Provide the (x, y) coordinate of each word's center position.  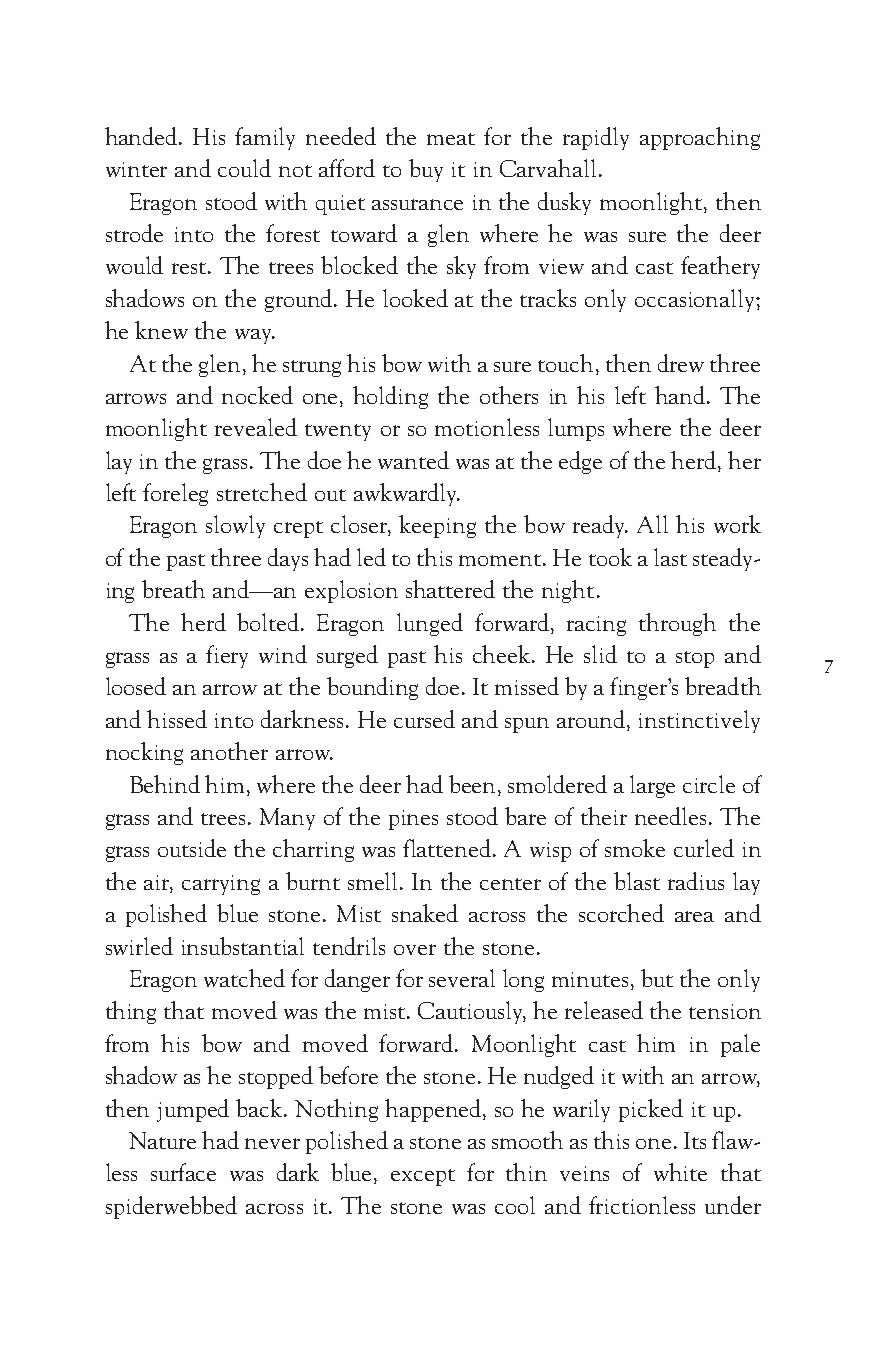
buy (426, 170)
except (423, 1177)
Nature (162, 1140)
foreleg (175, 494)
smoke (635, 848)
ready (600, 526)
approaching (700, 138)
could (244, 168)
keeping (437, 526)
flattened (448, 848)
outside (192, 848)
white (680, 1172)
